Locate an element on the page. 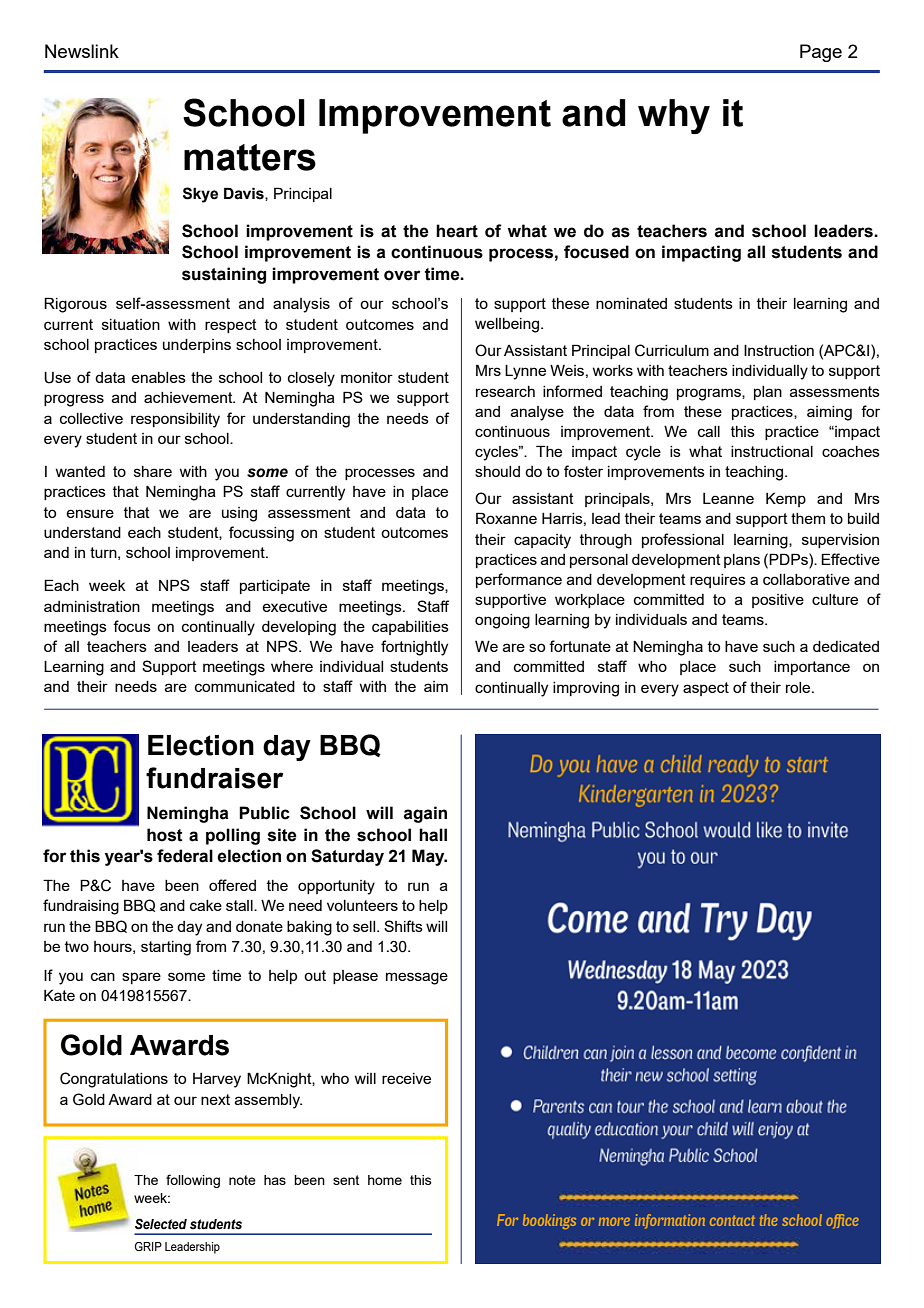  contact is located at coordinates (732, 1221).
